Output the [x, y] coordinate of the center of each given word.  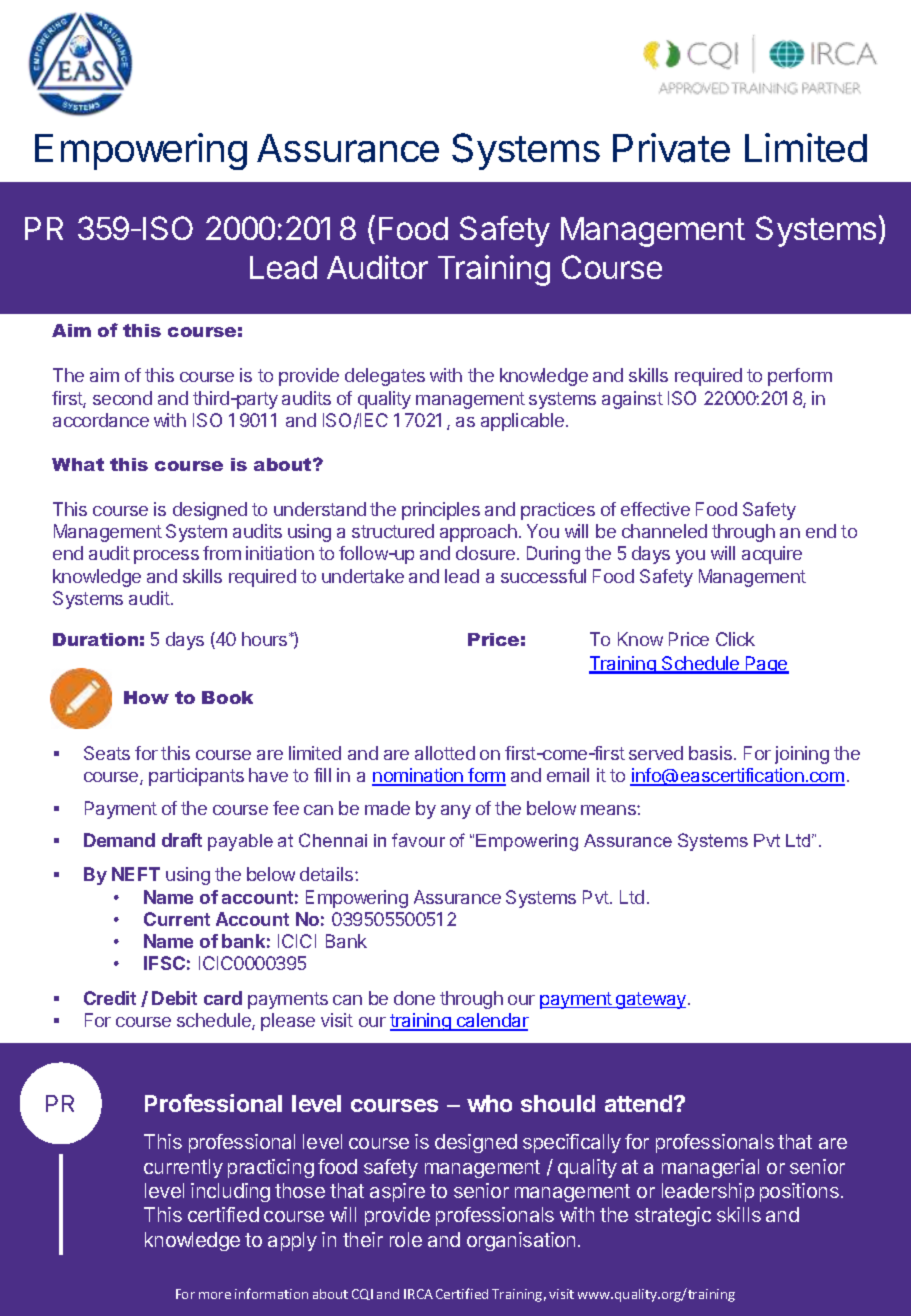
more [215, 1295]
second [122, 398]
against [632, 400]
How [146, 697]
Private [671, 148]
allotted [445, 753]
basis [710, 753]
